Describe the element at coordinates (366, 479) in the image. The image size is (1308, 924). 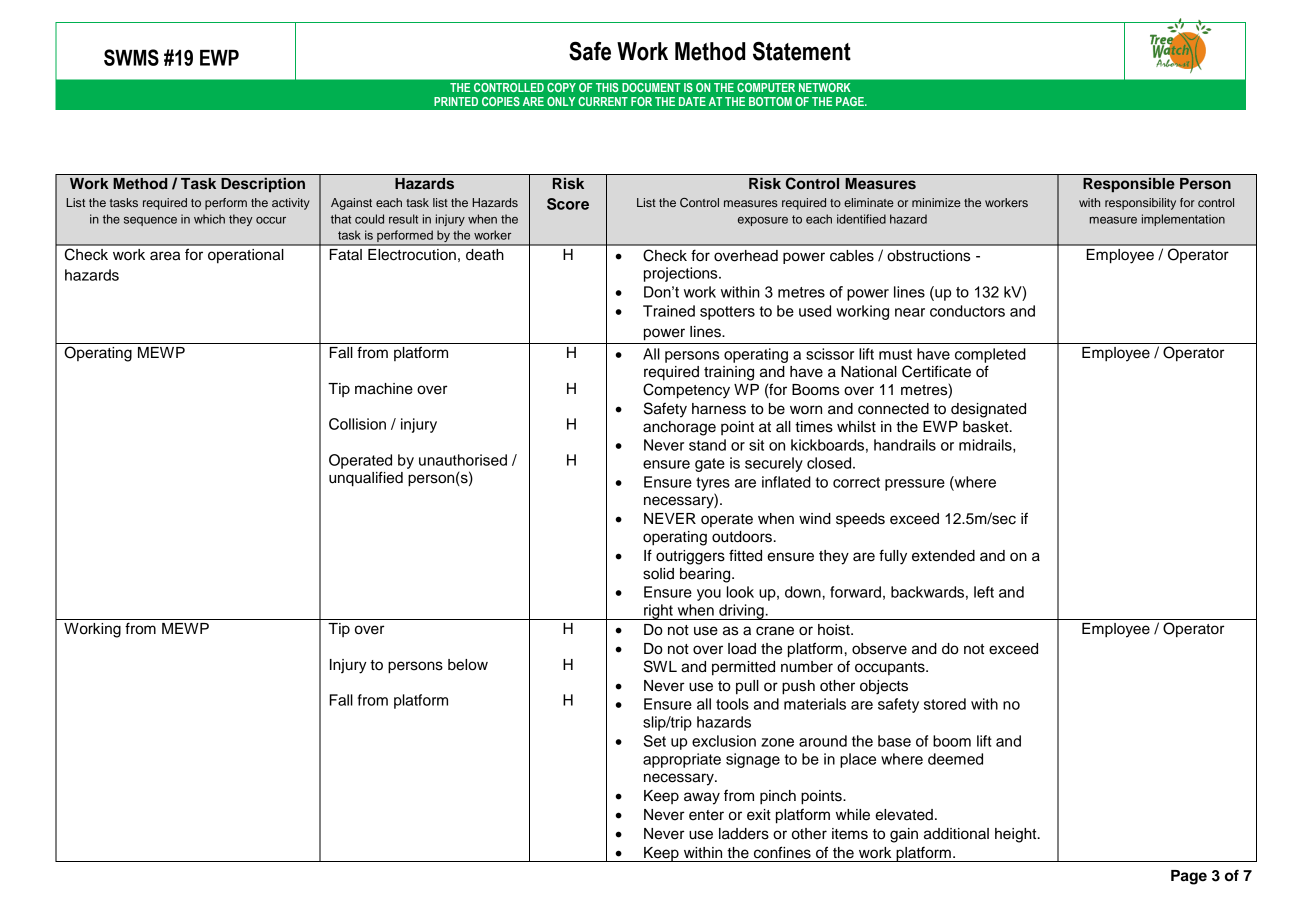
I see `unqualified` at that location.
